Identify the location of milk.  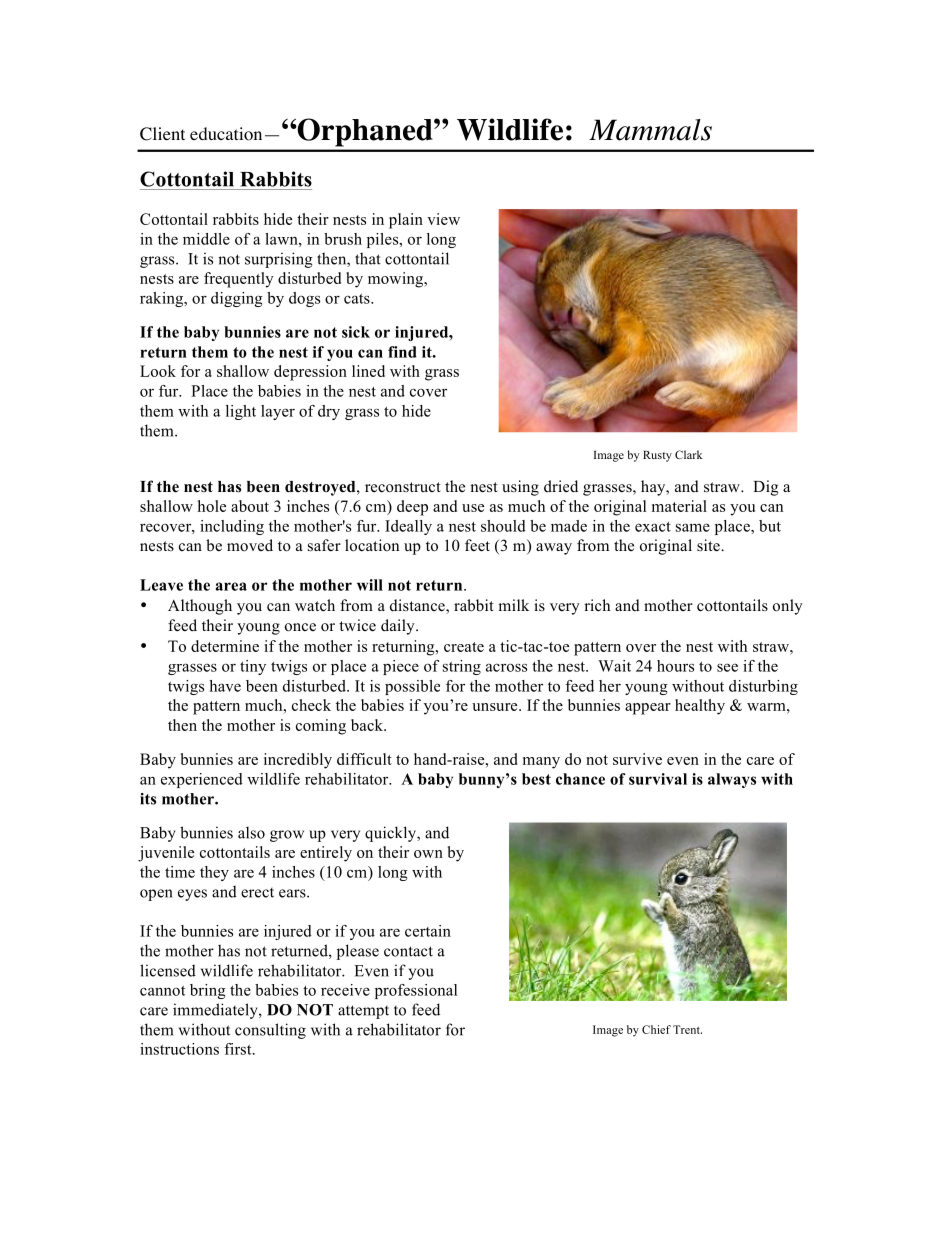
(513, 605).
